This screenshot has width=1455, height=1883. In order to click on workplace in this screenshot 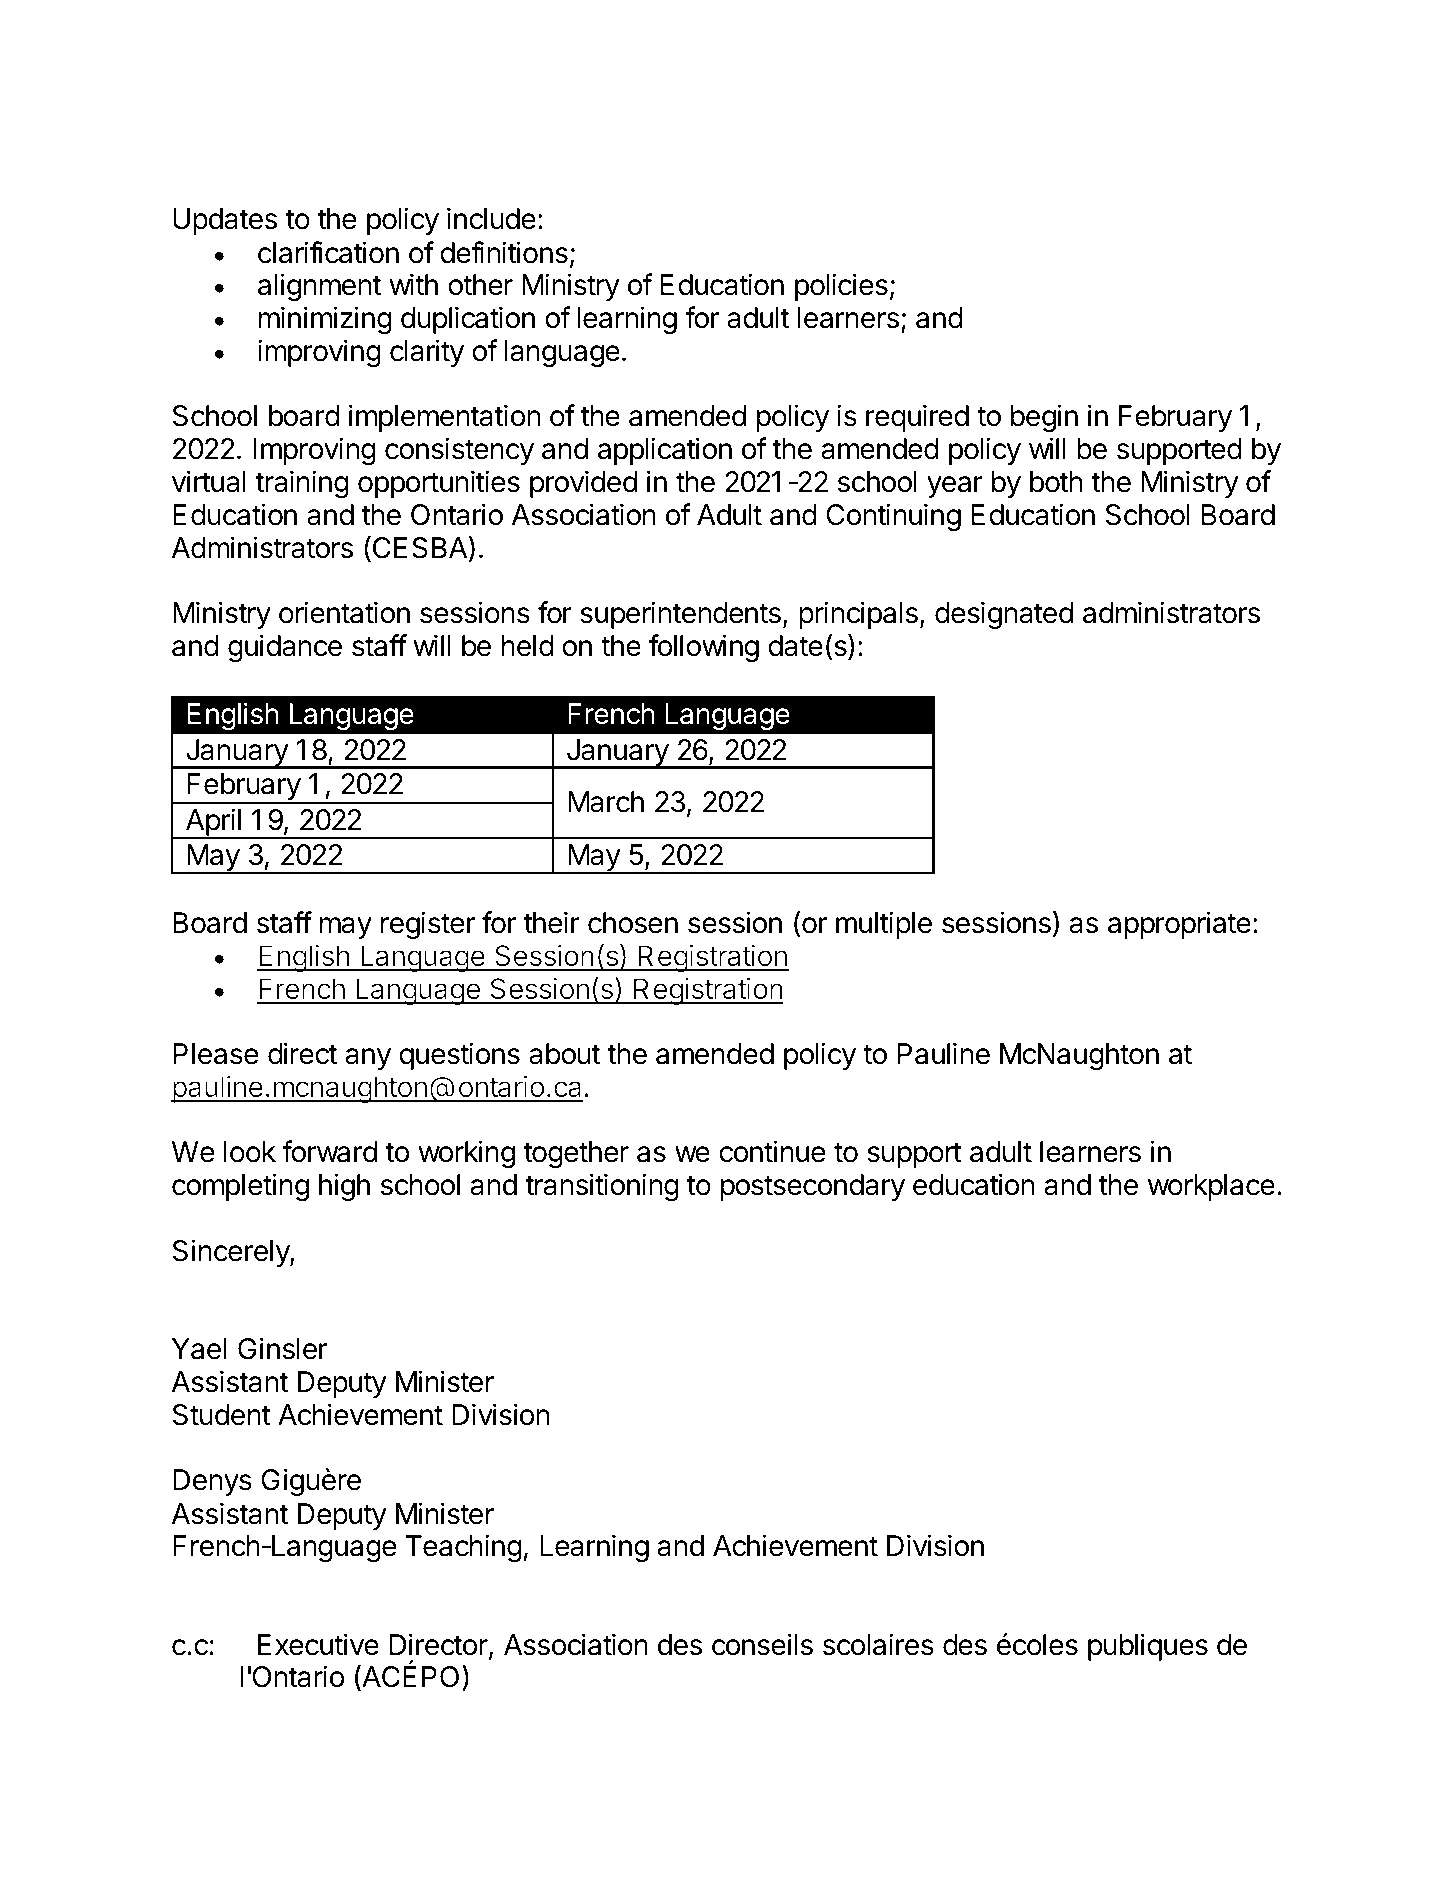, I will do `click(1211, 1187)`.
